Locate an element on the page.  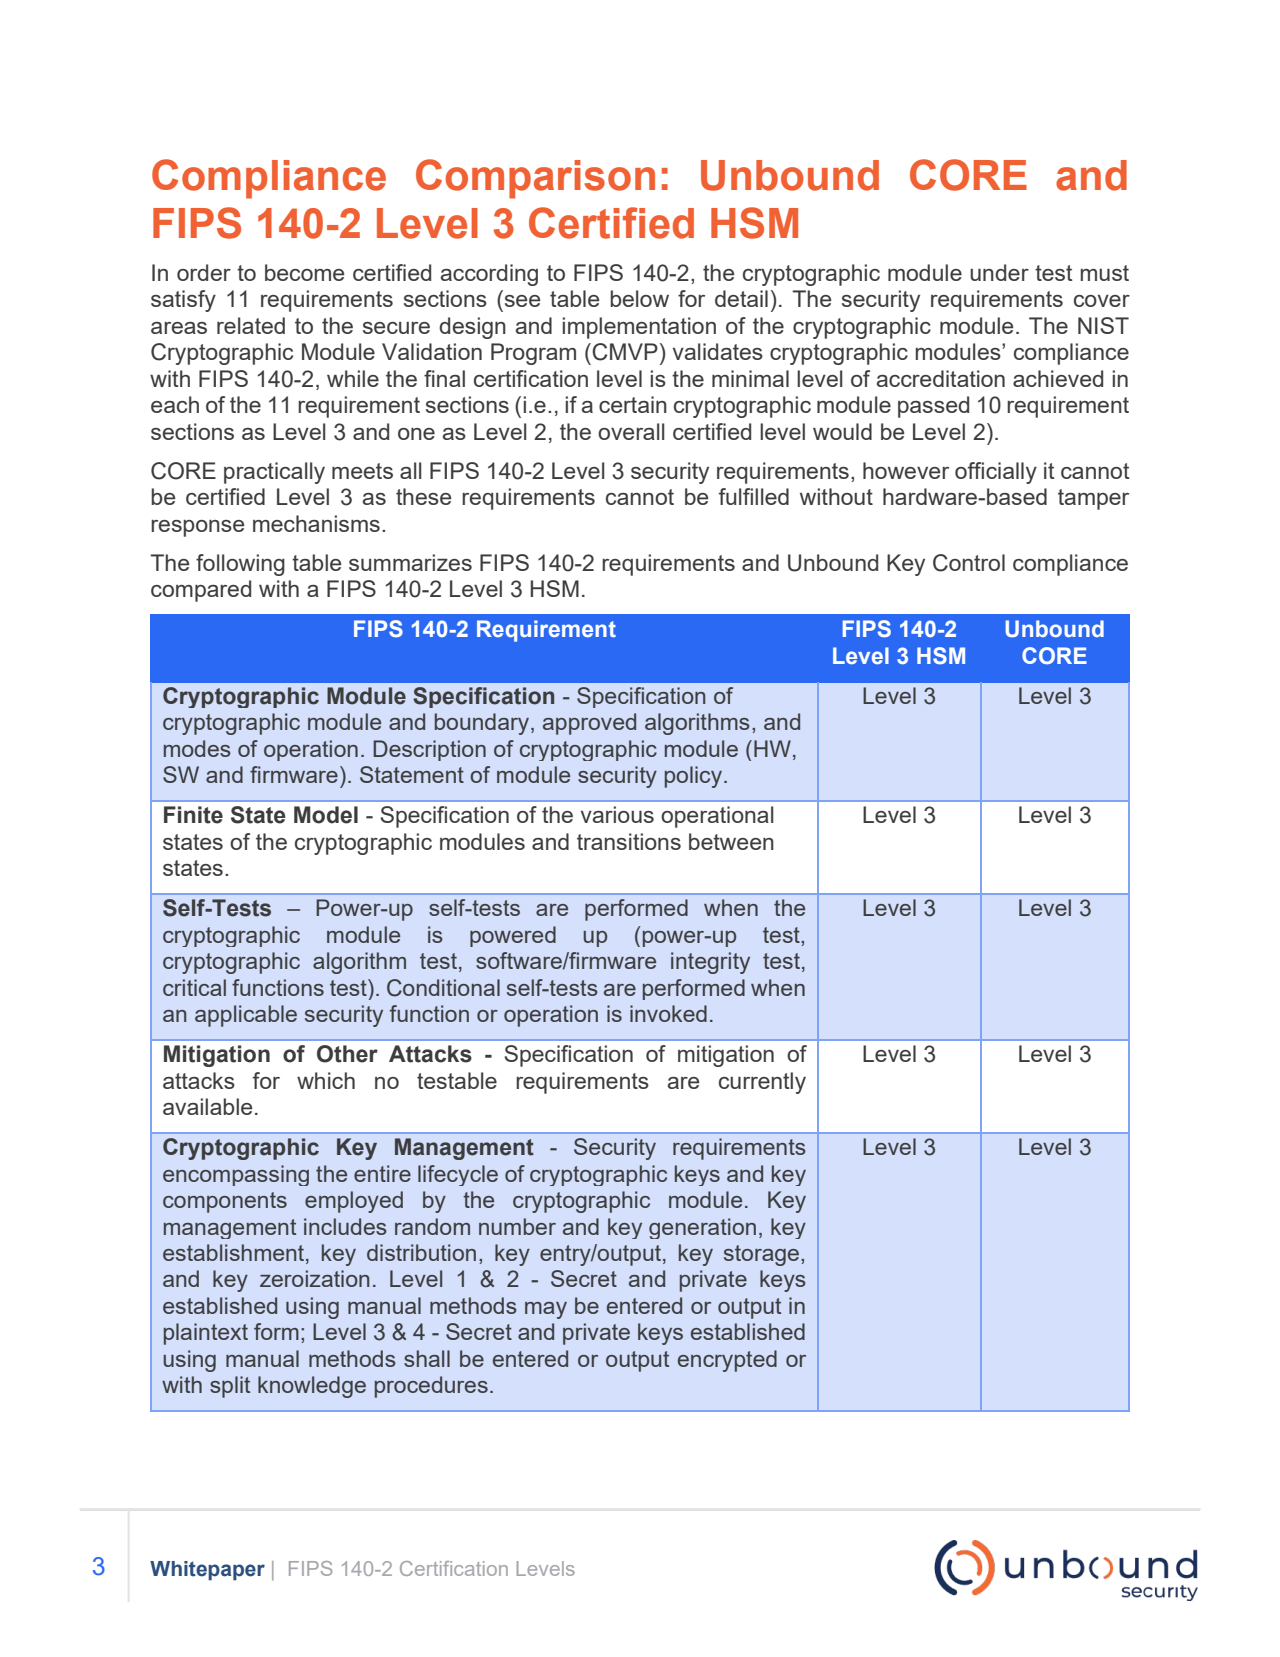
between is located at coordinates (731, 841).
